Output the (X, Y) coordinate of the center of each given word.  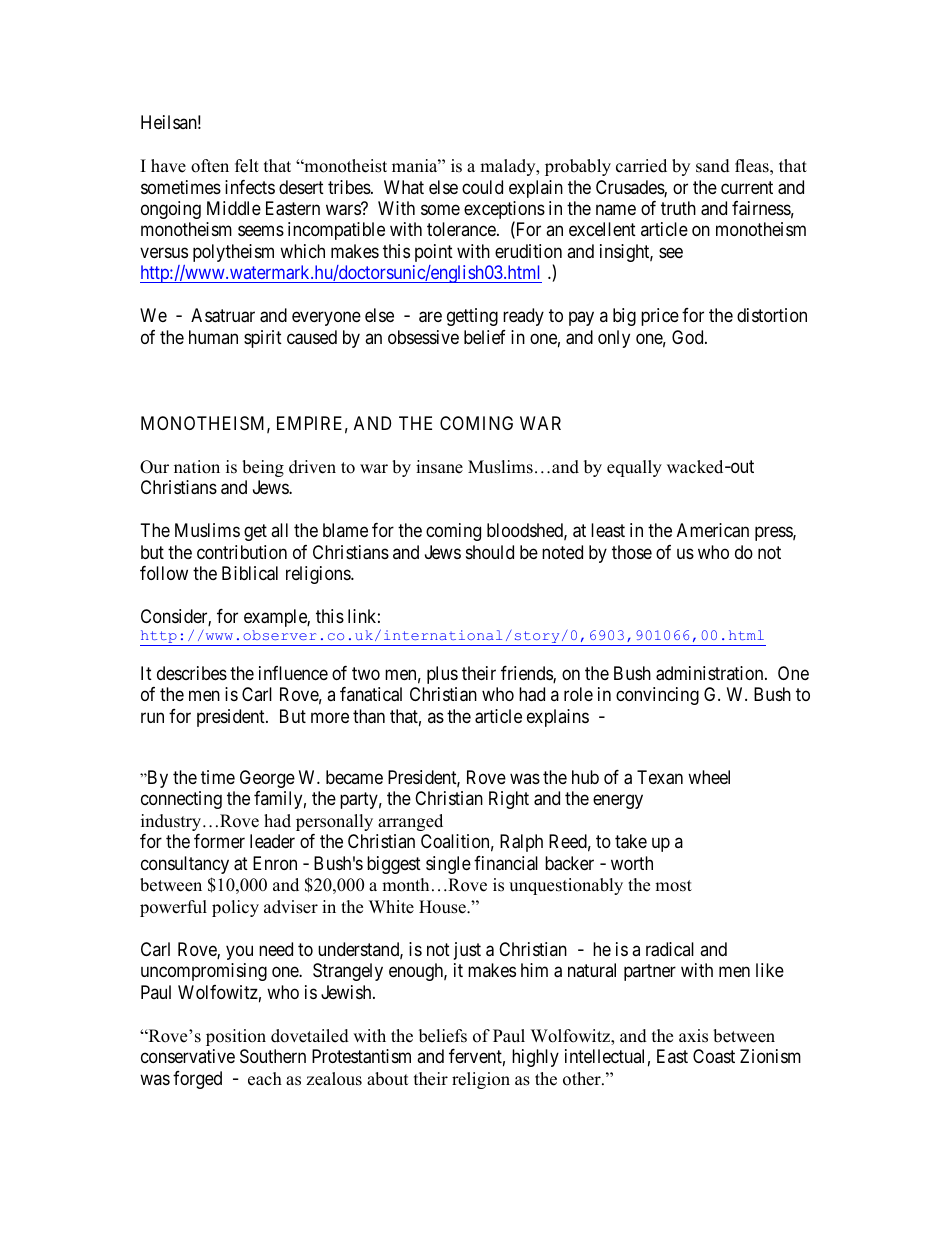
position (236, 1037)
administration (711, 673)
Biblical (250, 573)
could (482, 187)
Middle (234, 208)
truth (678, 208)
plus (442, 675)
